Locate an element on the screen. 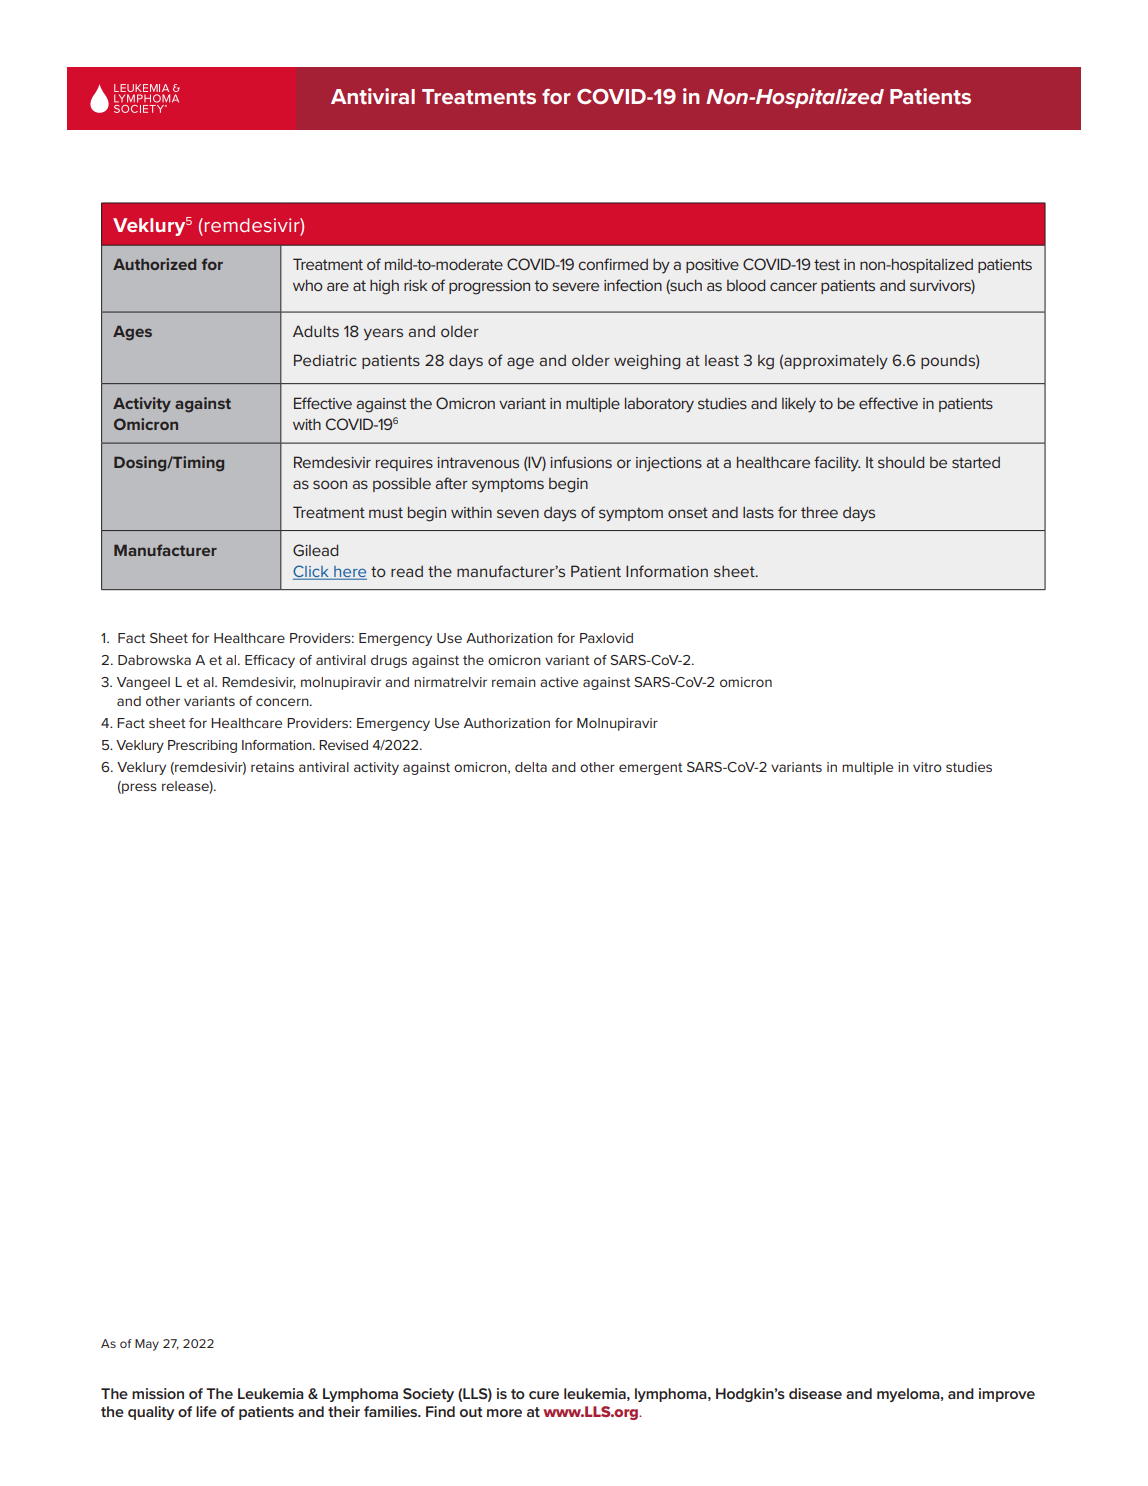 This screenshot has width=1148, height=1486. vitro is located at coordinates (927, 767).
